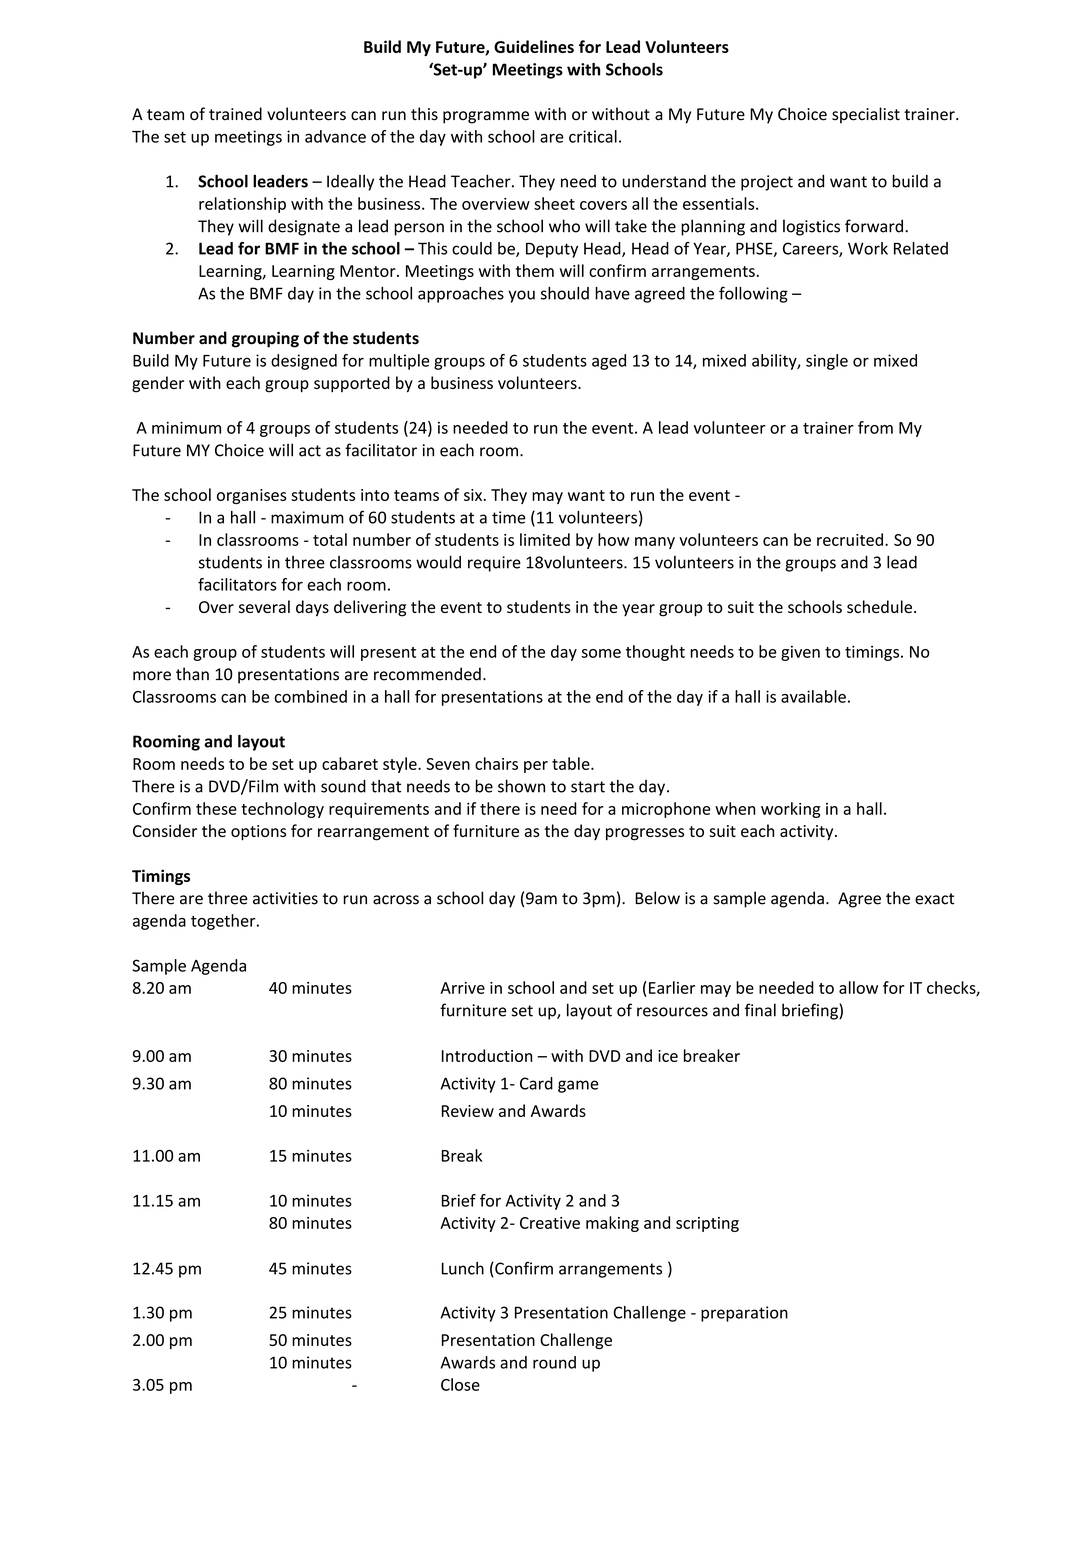  Describe the element at coordinates (252, 496) in the page. I see `organises` at that location.
